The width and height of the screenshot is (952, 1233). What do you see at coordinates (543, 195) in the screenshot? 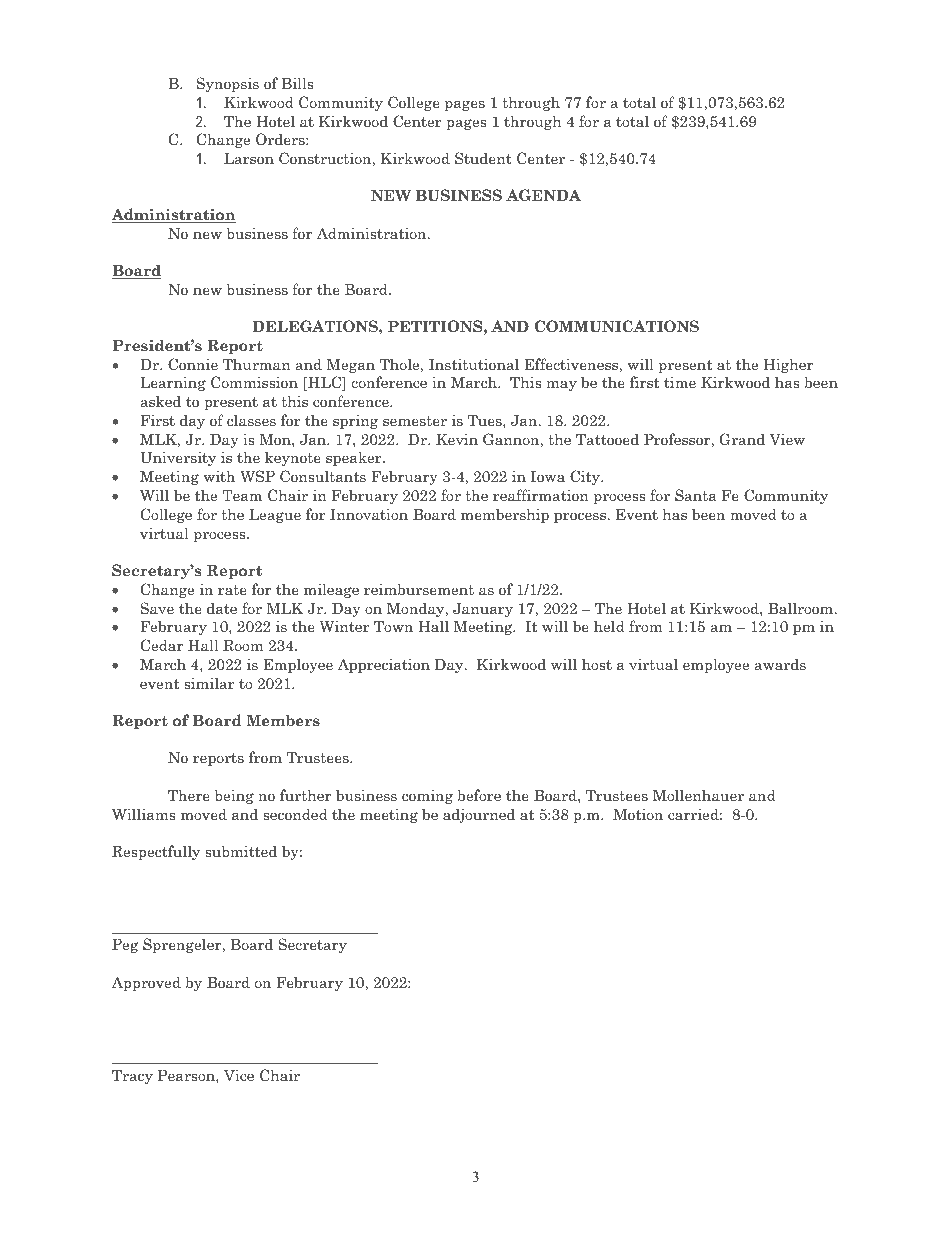
I see `AGENDA` at bounding box center [543, 195].
